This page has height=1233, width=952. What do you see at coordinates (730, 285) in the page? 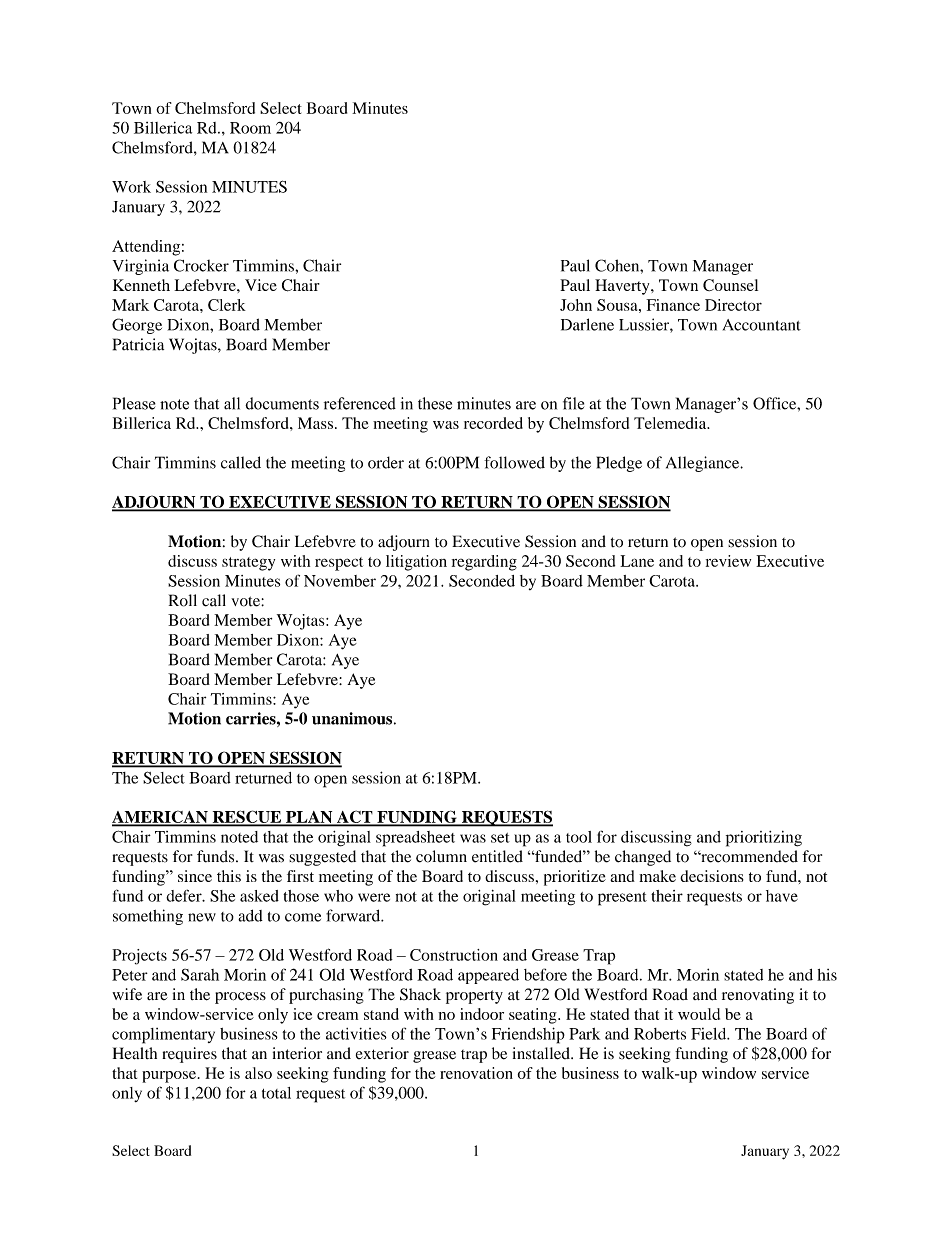
I see `Counsel` at bounding box center [730, 285].
